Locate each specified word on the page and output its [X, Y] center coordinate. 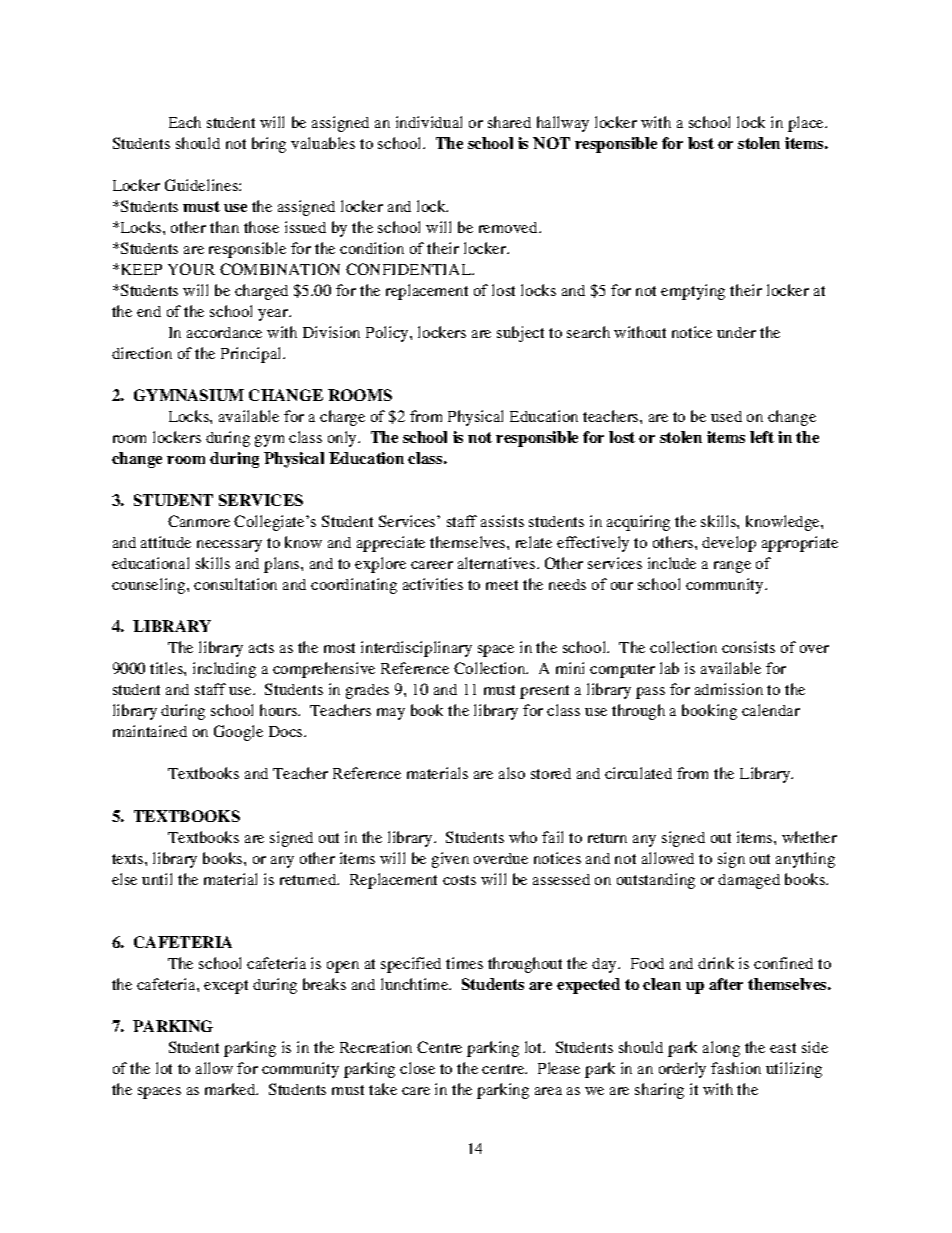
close [417, 1068]
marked [231, 1089]
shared [509, 122]
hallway [563, 124]
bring [269, 145]
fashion [736, 1068]
